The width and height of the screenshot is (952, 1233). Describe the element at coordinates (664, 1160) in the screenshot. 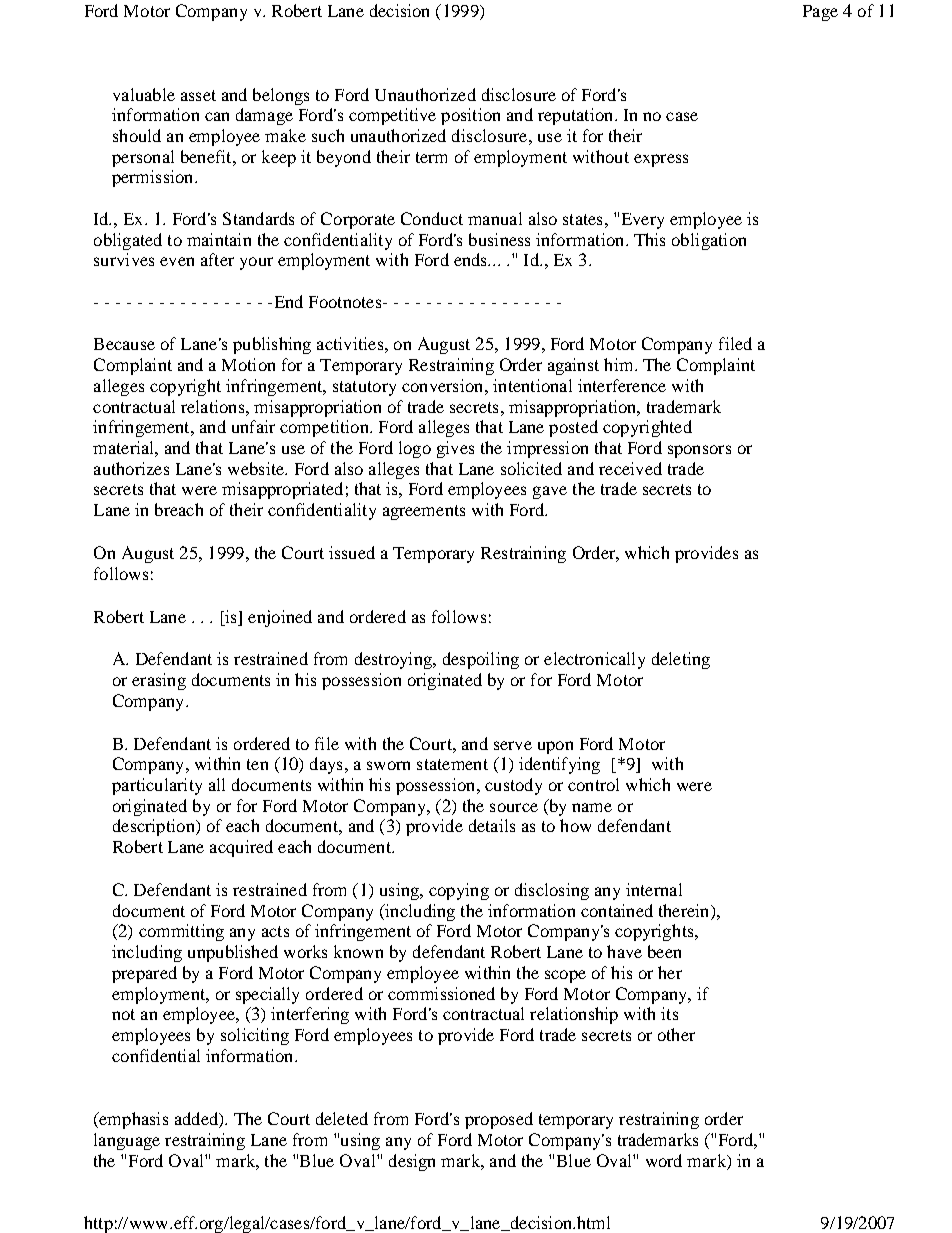

I see `word` at that location.
